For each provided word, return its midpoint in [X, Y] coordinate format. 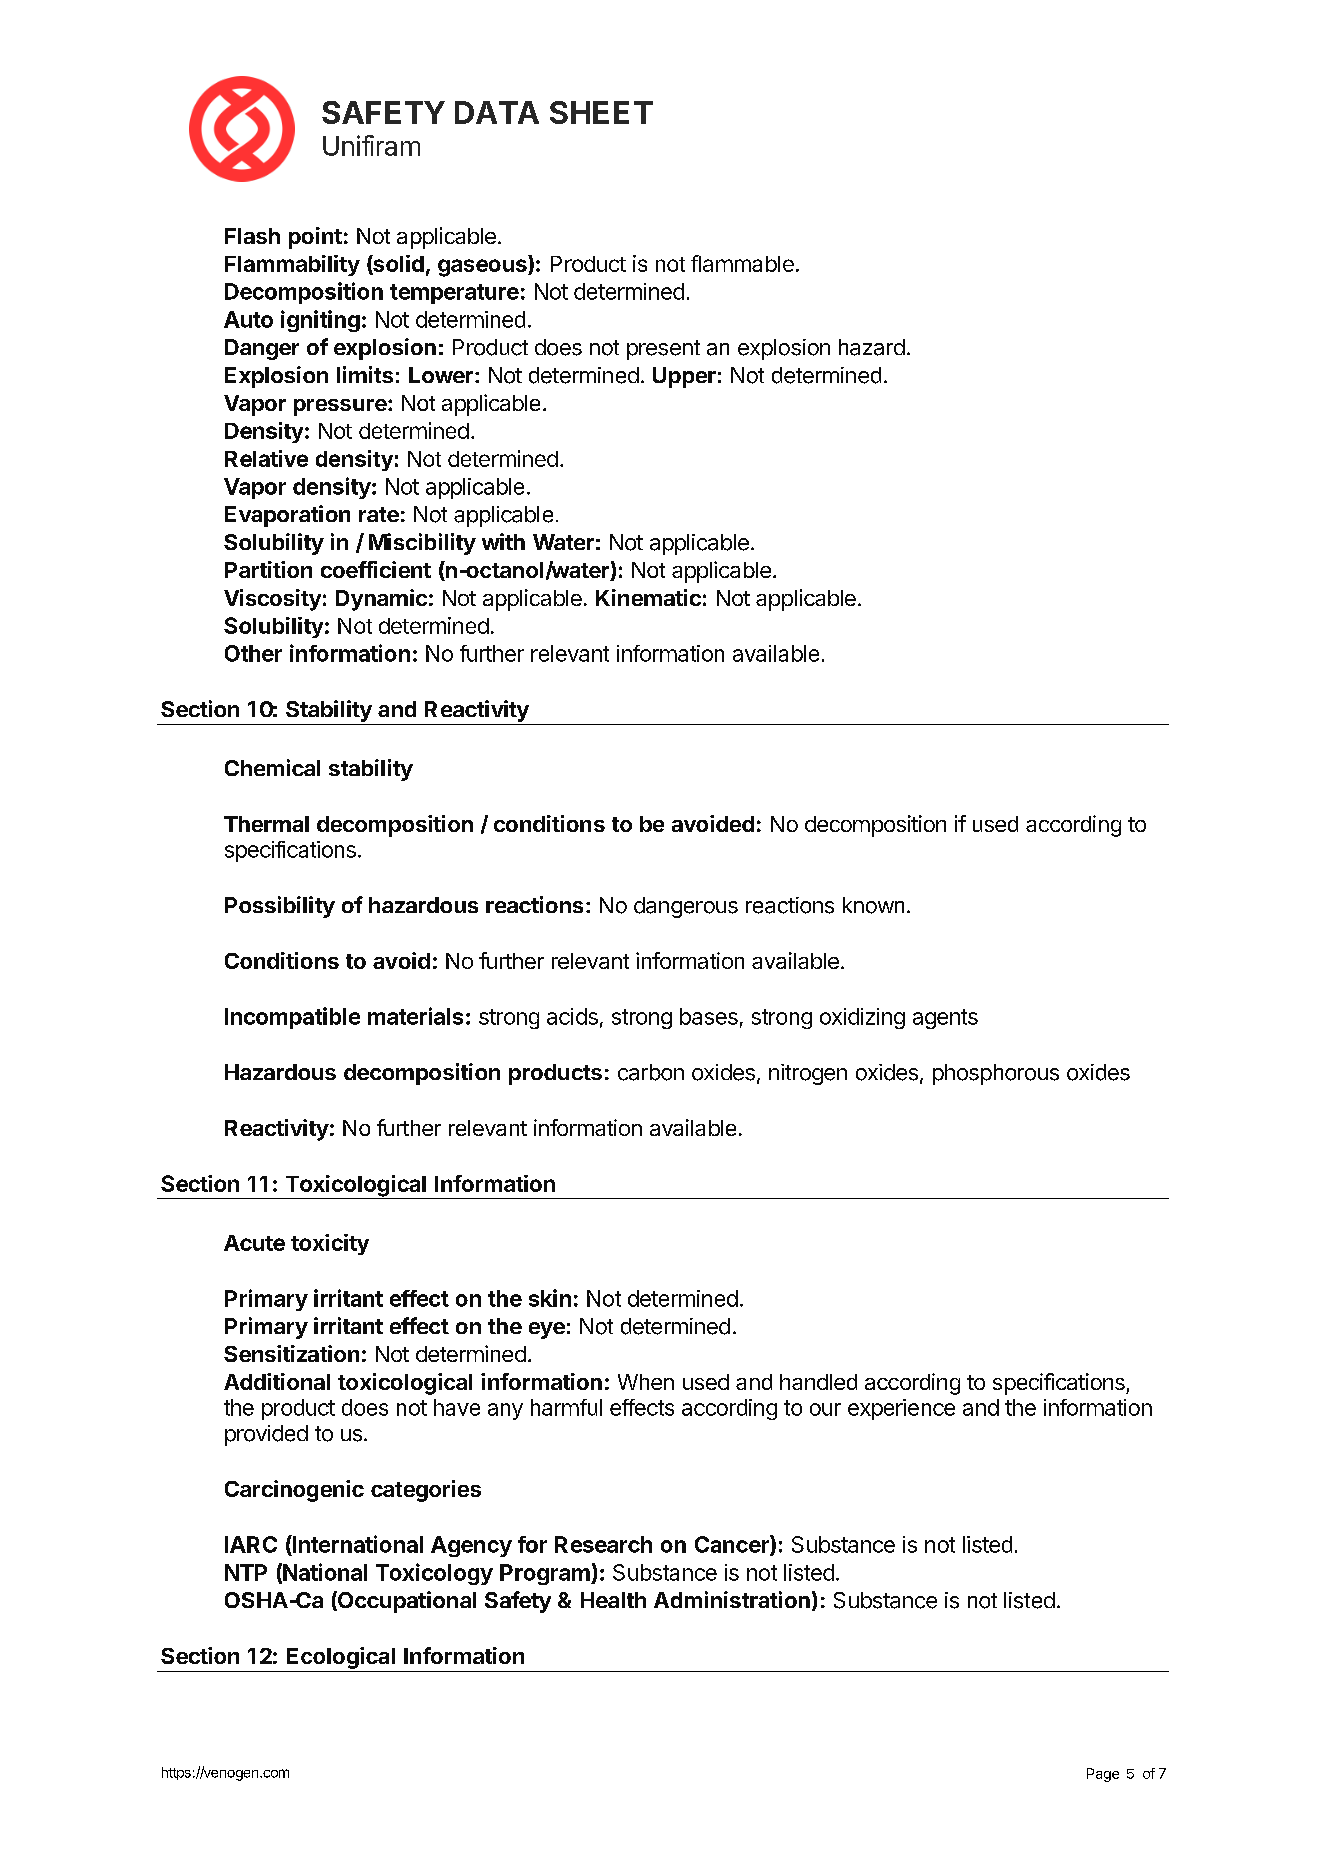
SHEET [601, 112]
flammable [742, 263]
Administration [732, 1599]
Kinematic [648, 597]
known [873, 905]
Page [1103, 1775]
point [315, 238]
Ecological [341, 1658]
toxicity [330, 1244]
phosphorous [996, 1074]
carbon [651, 1072]
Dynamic [381, 600]
